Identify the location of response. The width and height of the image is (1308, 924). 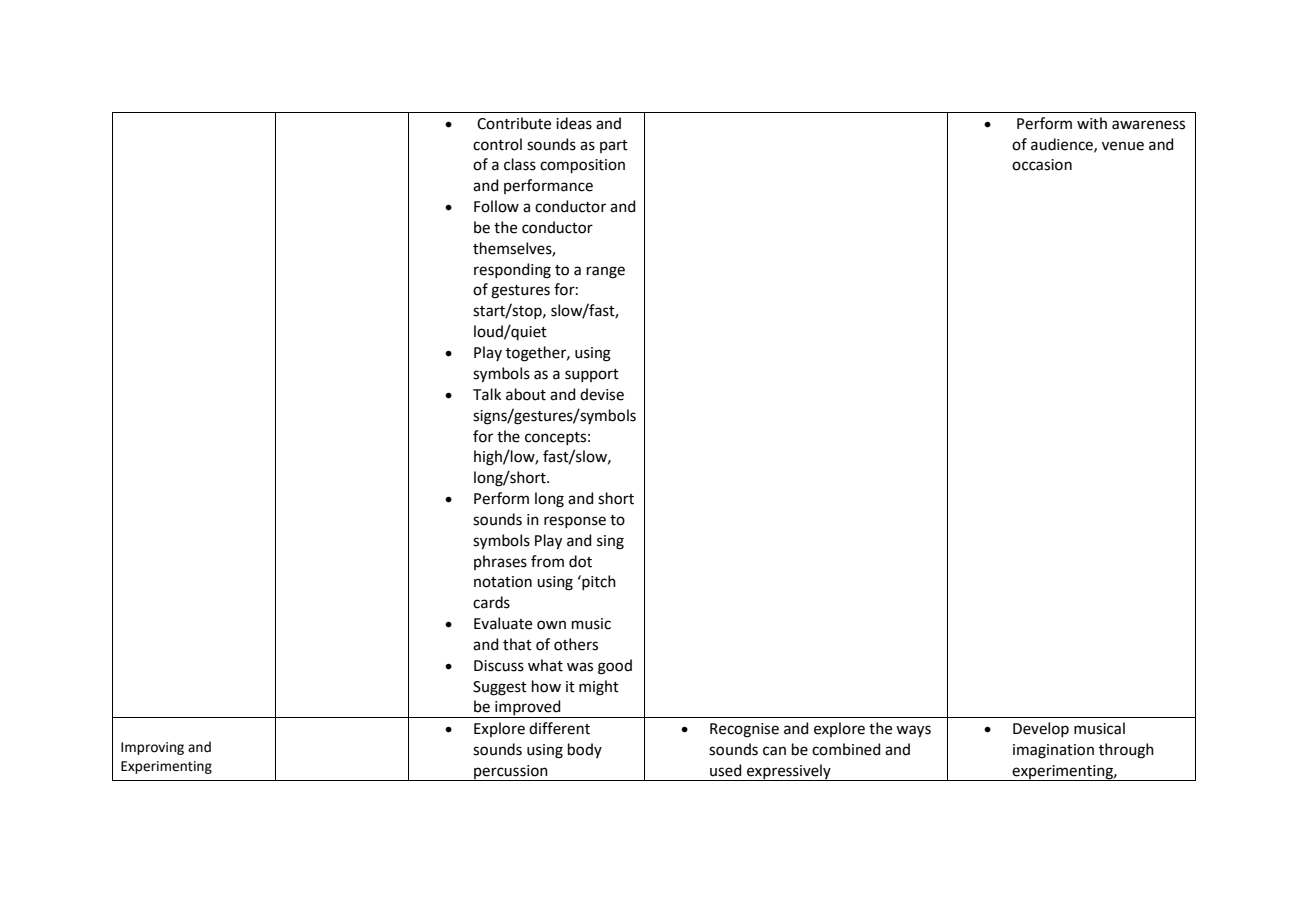
(575, 522).
